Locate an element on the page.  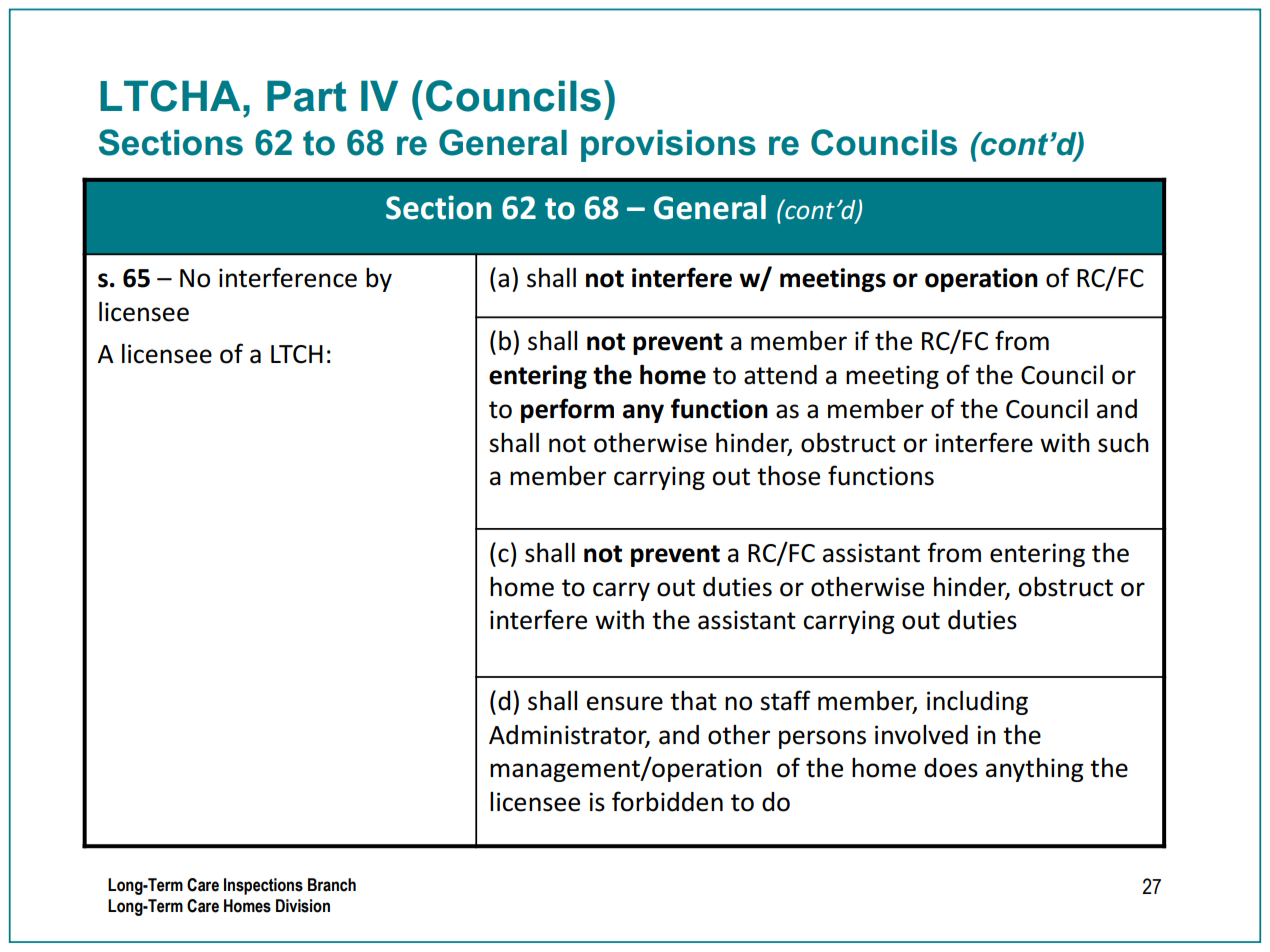
those is located at coordinates (788, 476).
